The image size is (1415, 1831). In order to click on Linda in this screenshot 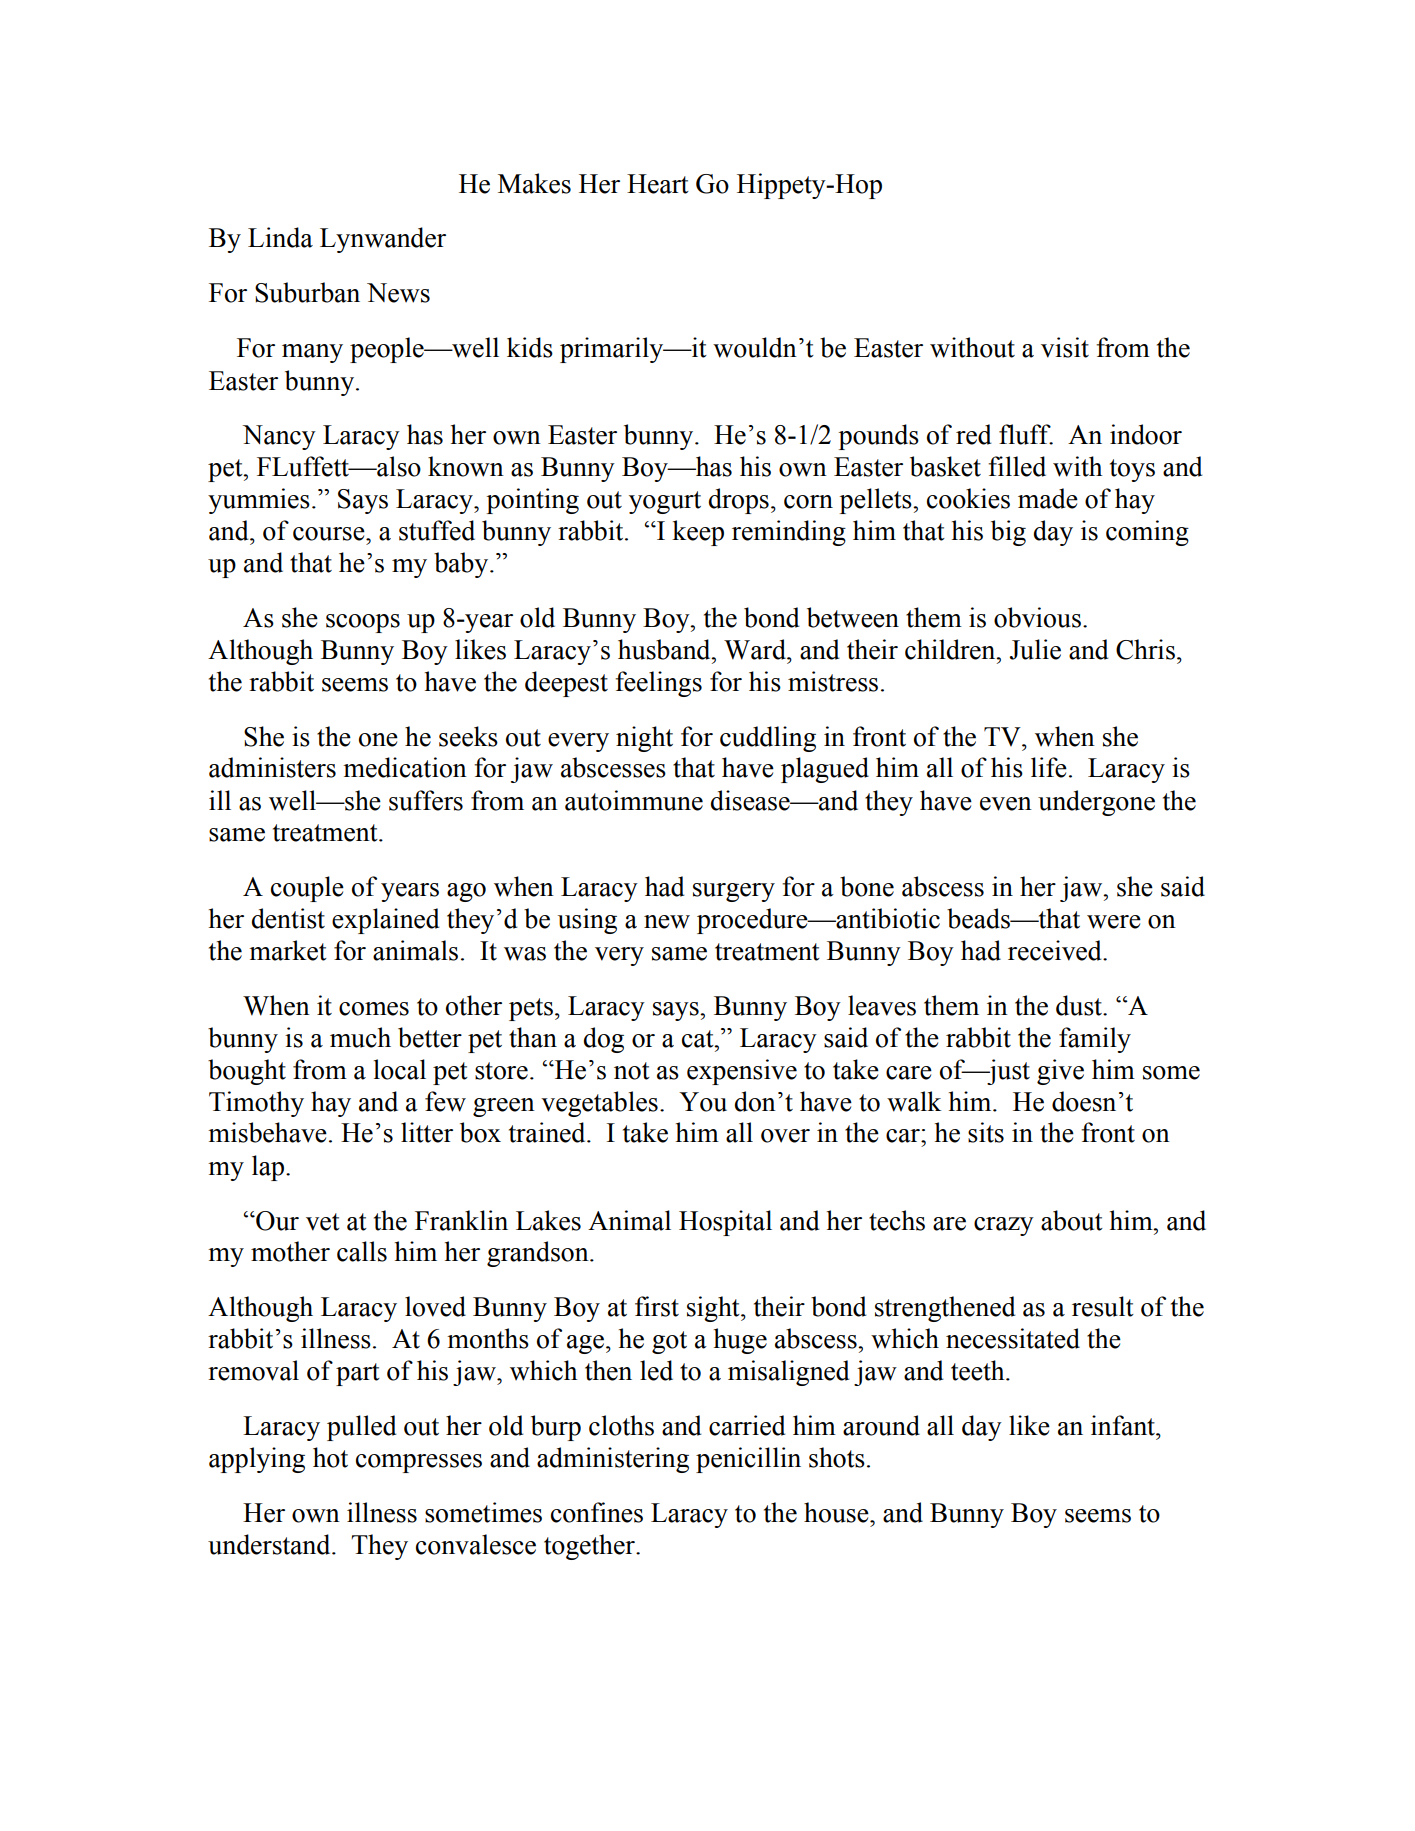, I will do `click(280, 237)`.
